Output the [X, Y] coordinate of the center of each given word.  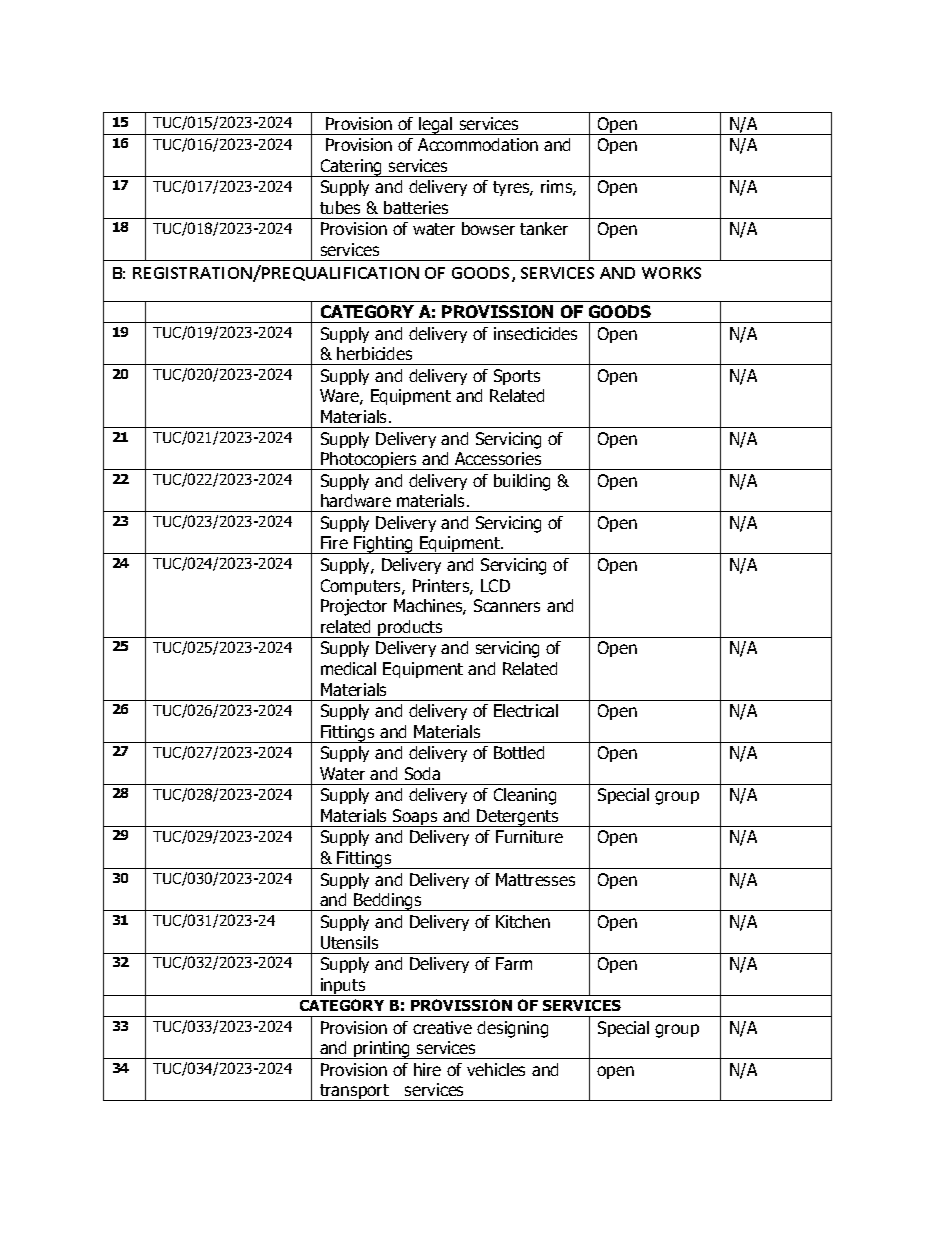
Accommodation [478, 144]
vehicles [496, 1069]
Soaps [415, 818]
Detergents [518, 818]
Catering [351, 168]
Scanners [507, 605]
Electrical [526, 710]
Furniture [529, 836]
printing [382, 1050]
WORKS [671, 273]
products [410, 629]
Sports [517, 377]
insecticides [535, 333]
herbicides [374, 353]
